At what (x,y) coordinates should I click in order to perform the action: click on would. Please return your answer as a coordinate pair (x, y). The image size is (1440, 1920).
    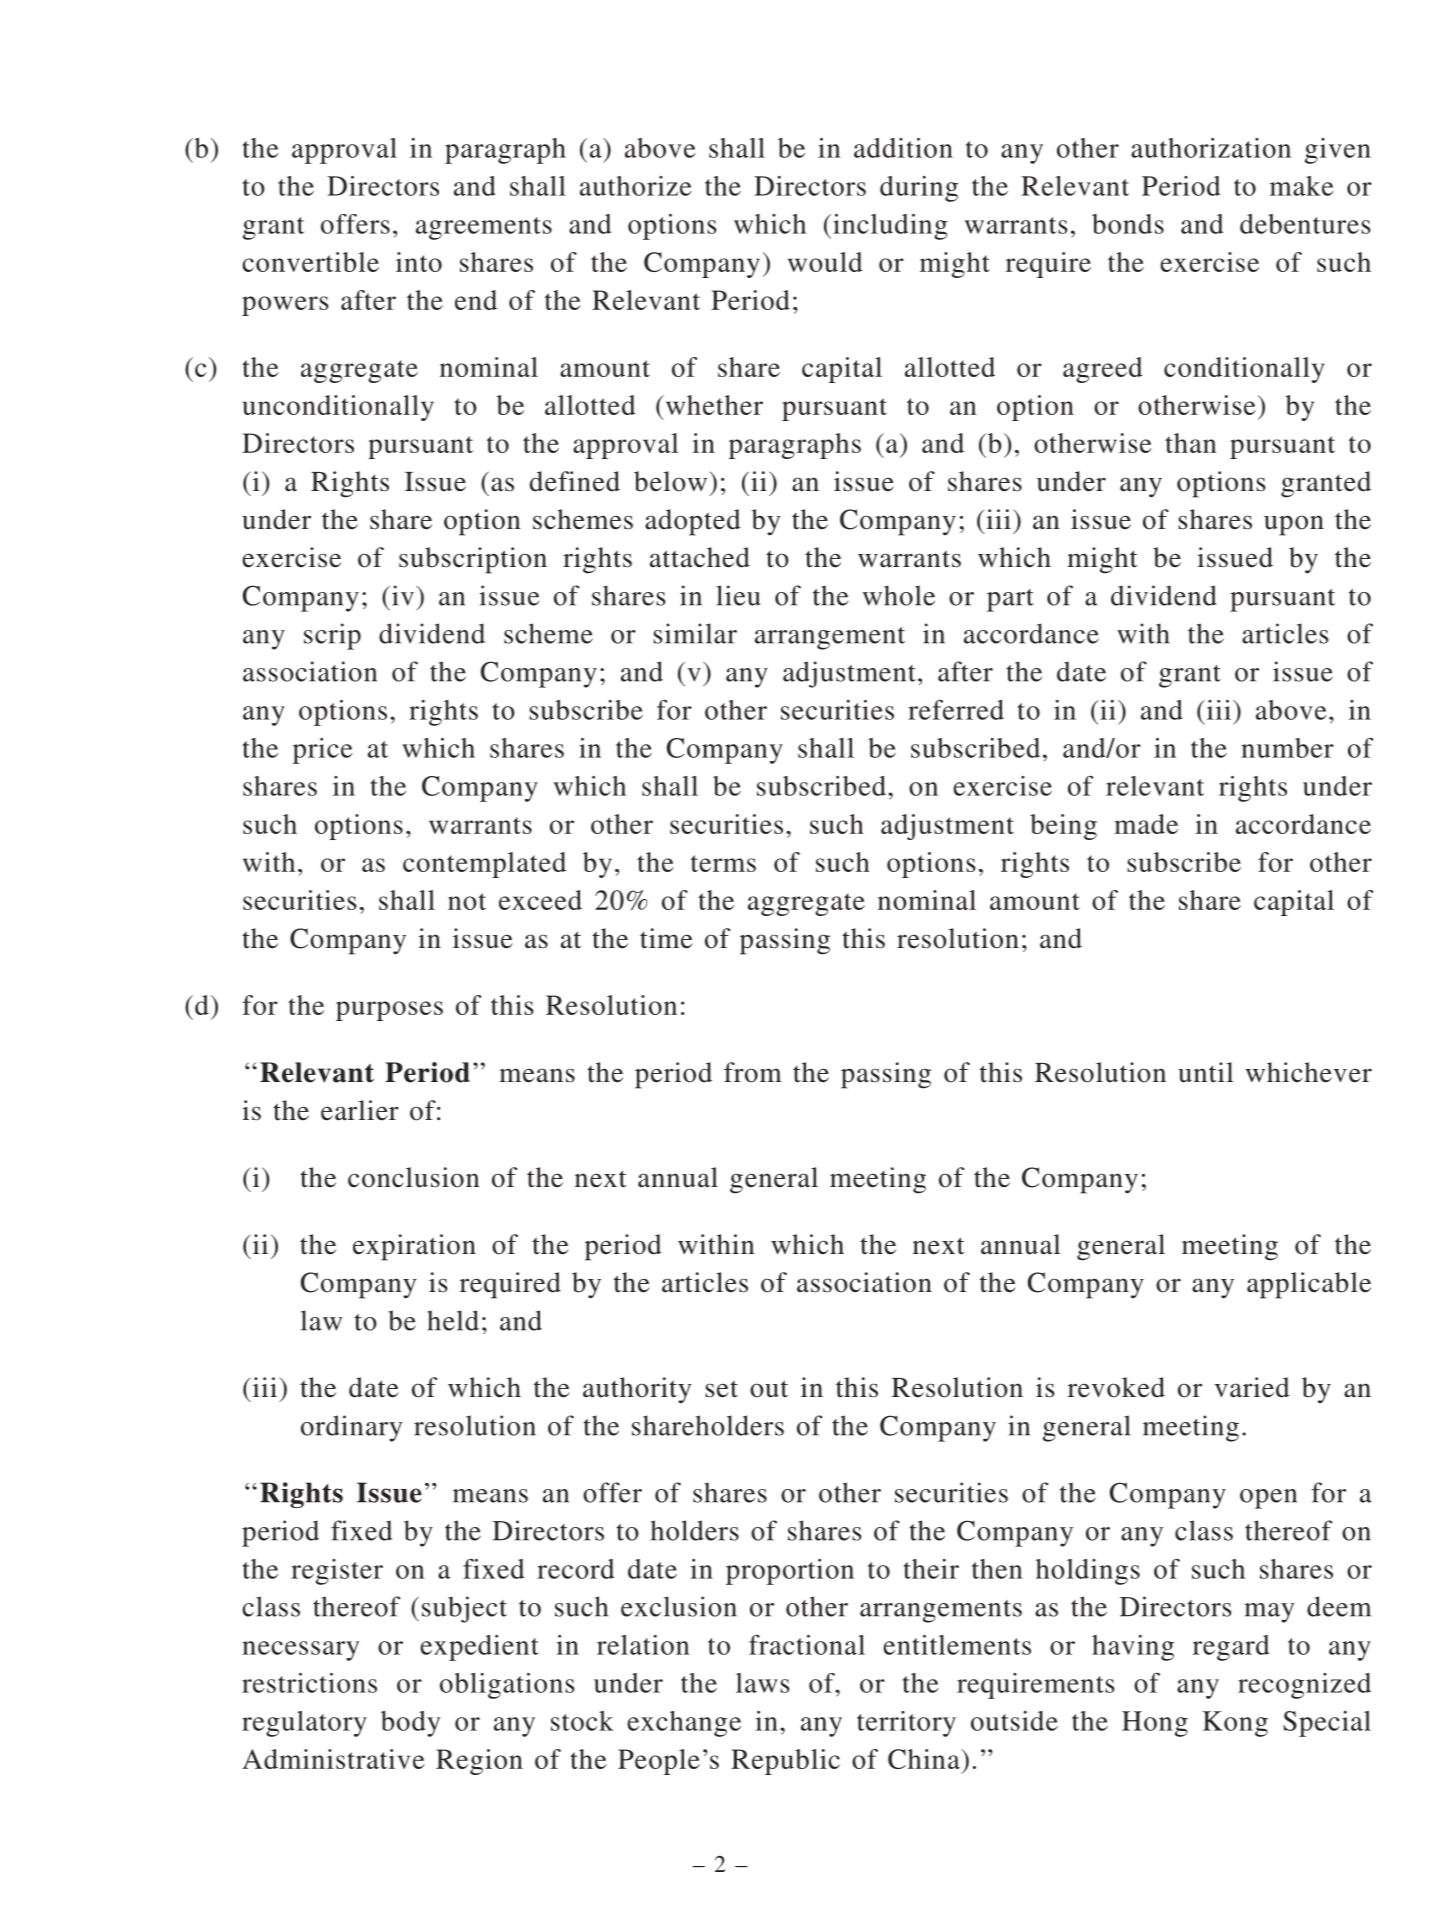
    Looking at the image, I should click on (825, 262).
